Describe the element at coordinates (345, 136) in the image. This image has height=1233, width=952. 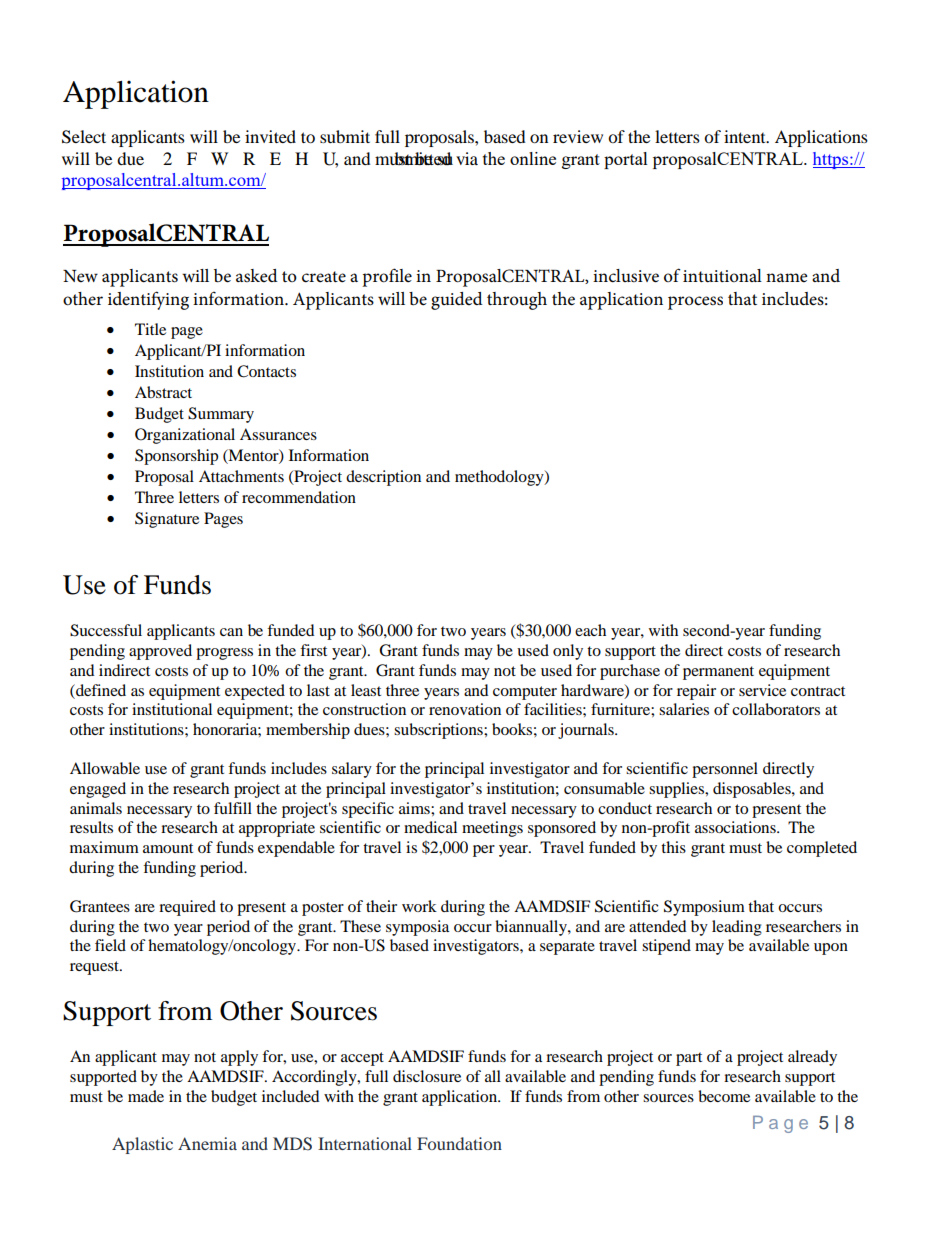
I see `submit` at that location.
